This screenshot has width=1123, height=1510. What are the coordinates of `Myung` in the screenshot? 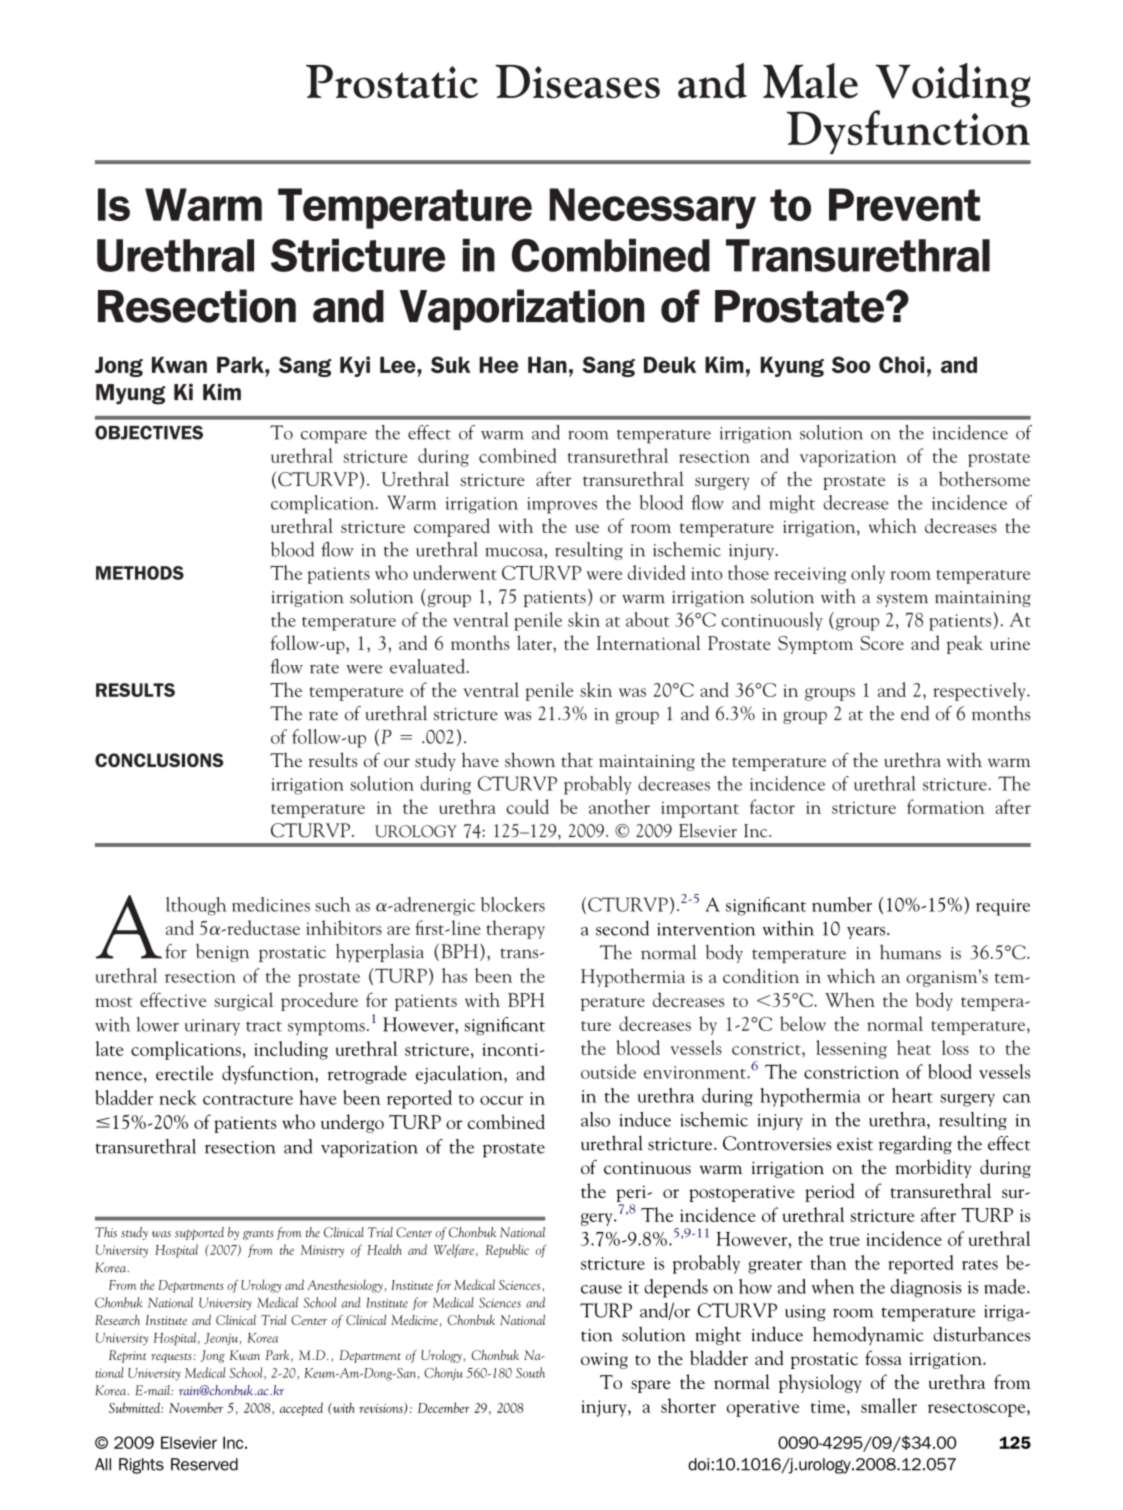 It's located at (130, 394).
